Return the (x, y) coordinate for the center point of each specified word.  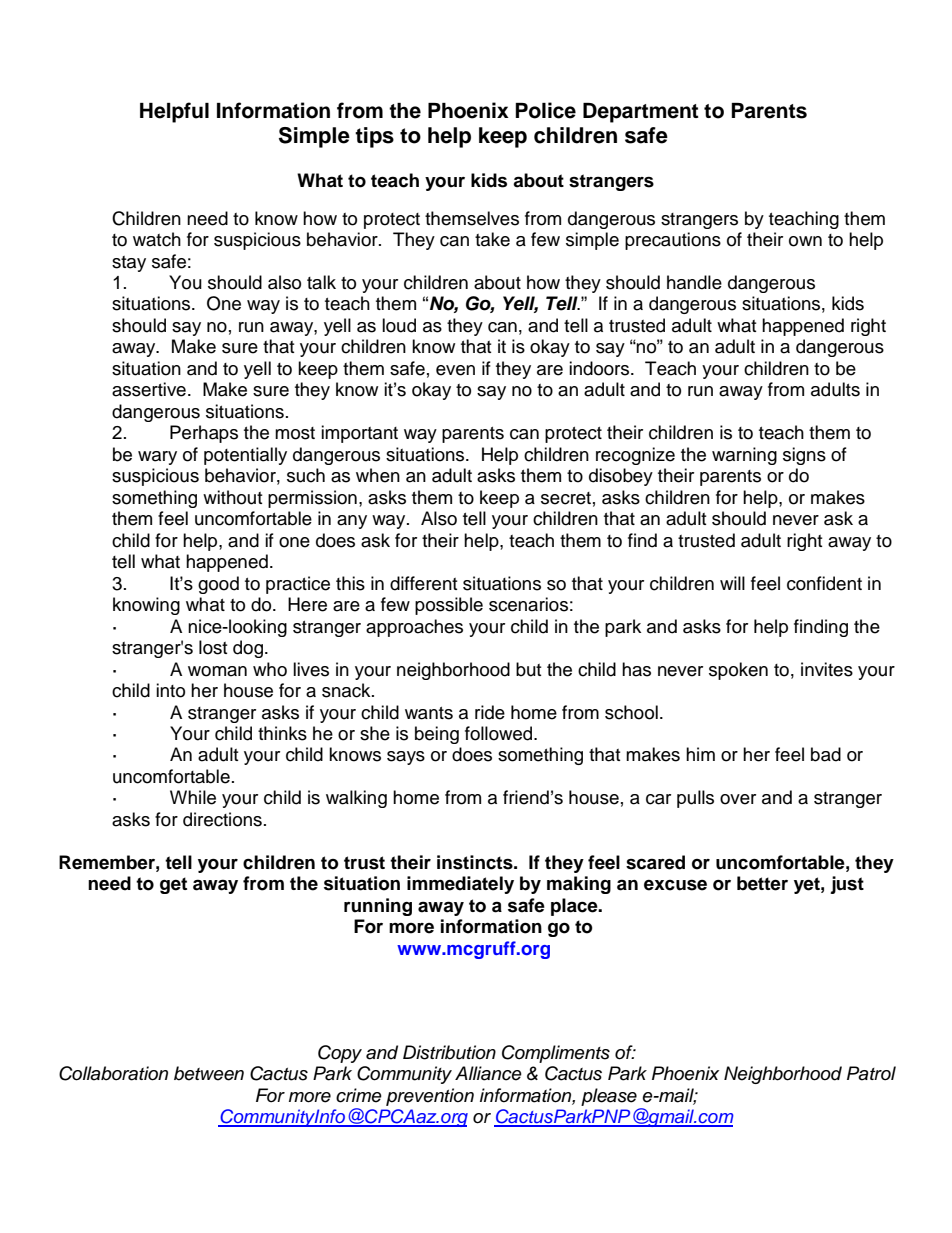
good (218, 585)
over (738, 799)
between (209, 1073)
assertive (149, 389)
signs (804, 456)
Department (641, 113)
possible (449, 606)
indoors (600, 368)
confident (824, 583)
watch (157, 239)
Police (545, 110)
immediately (460, 885)
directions (222, 819)
